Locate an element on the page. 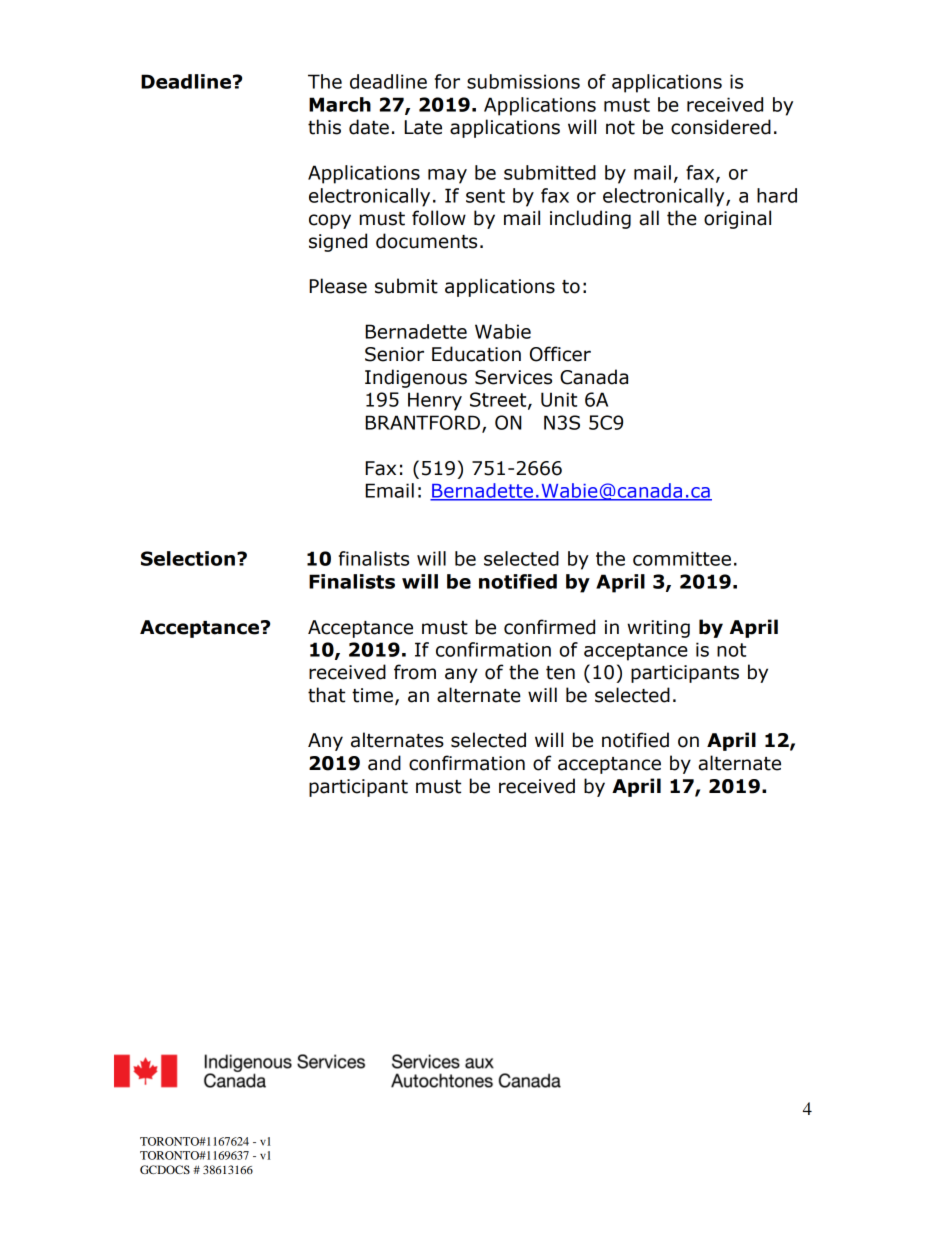  submissions is located at coordinates (523, 81).
